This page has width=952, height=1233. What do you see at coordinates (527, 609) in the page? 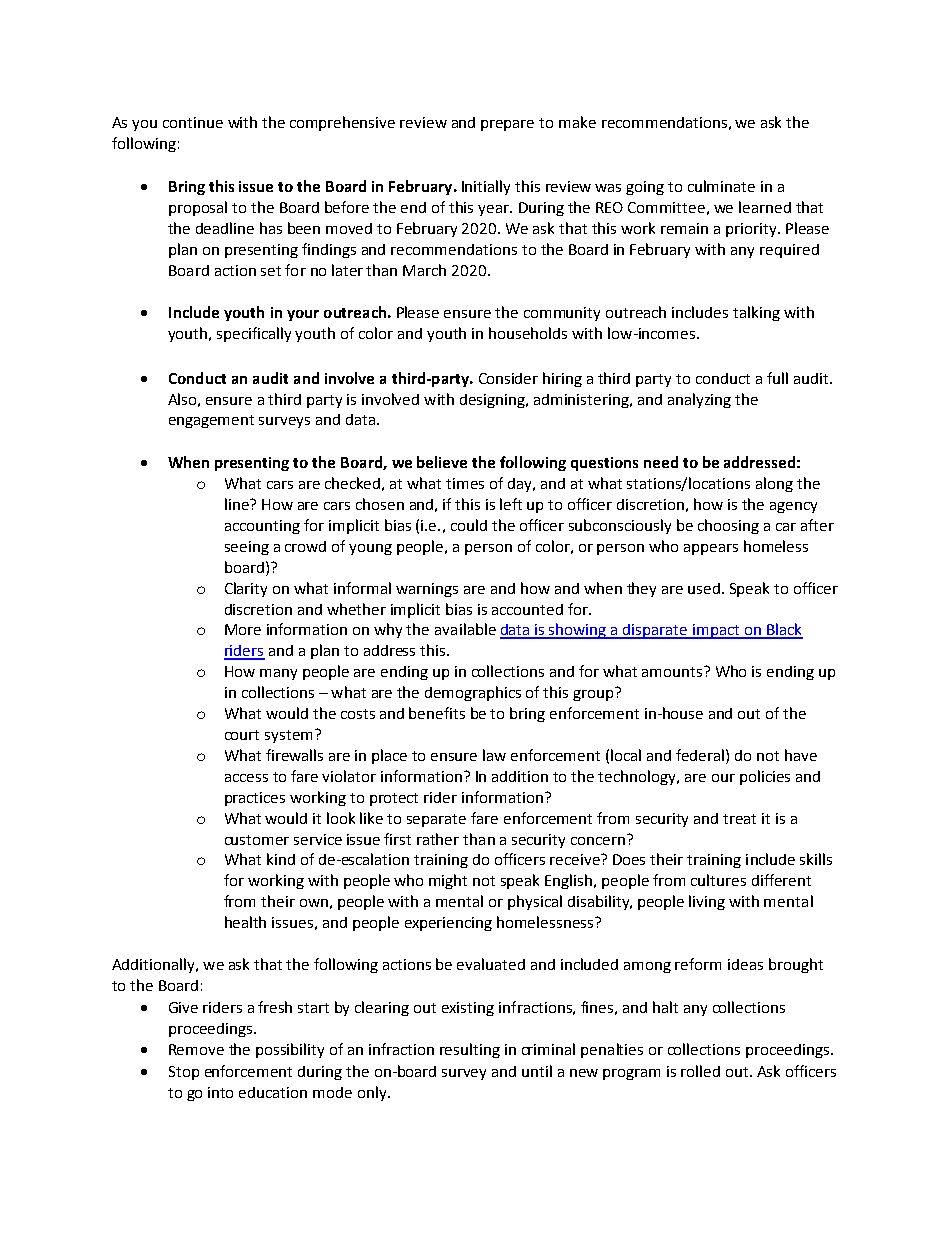
I see `accounted` at bounding box center [527, 609].
